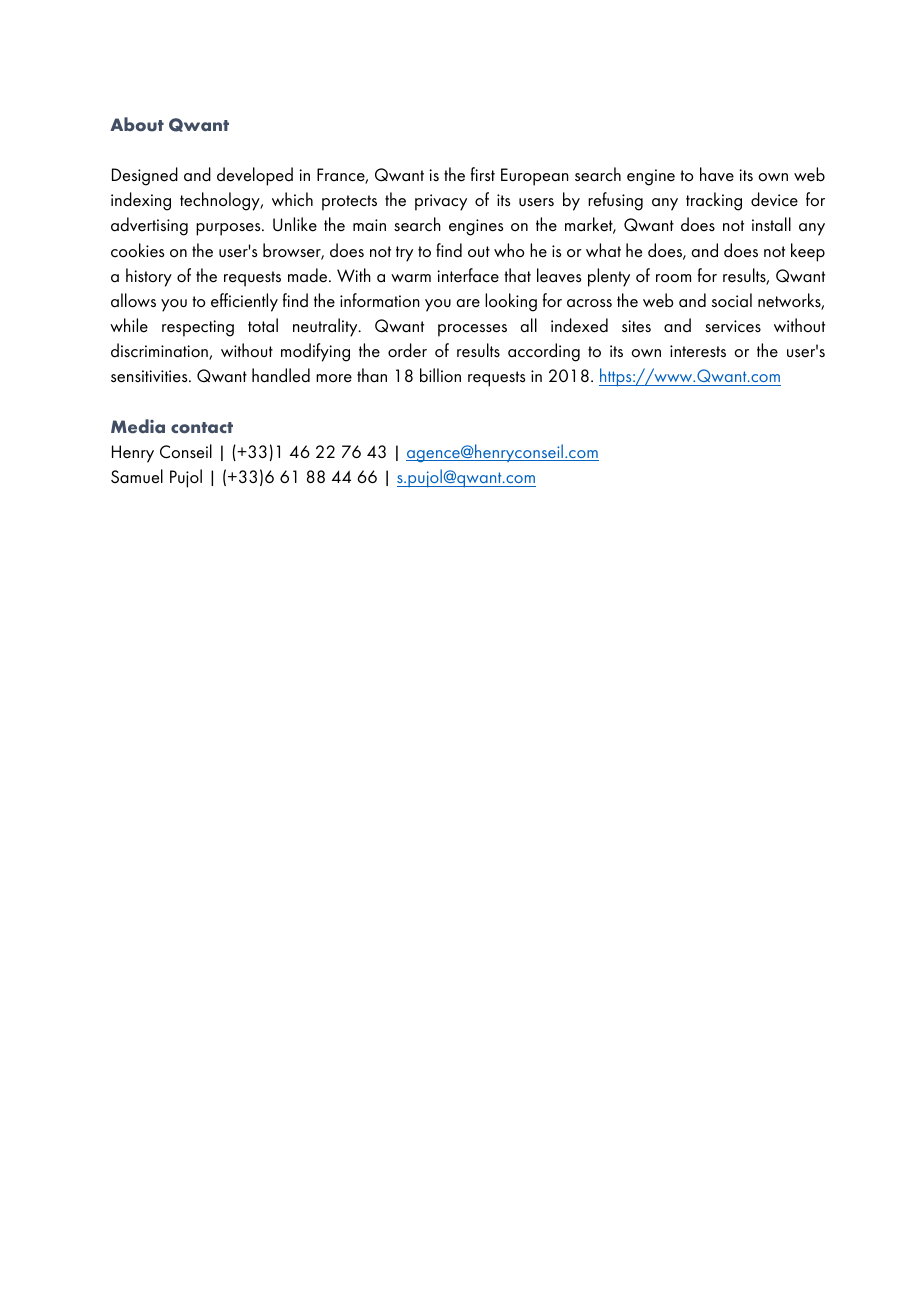 Image resolution: width=924 pixels, height=1308 pixels. I want to click on Samuel, so click(137, 476).
